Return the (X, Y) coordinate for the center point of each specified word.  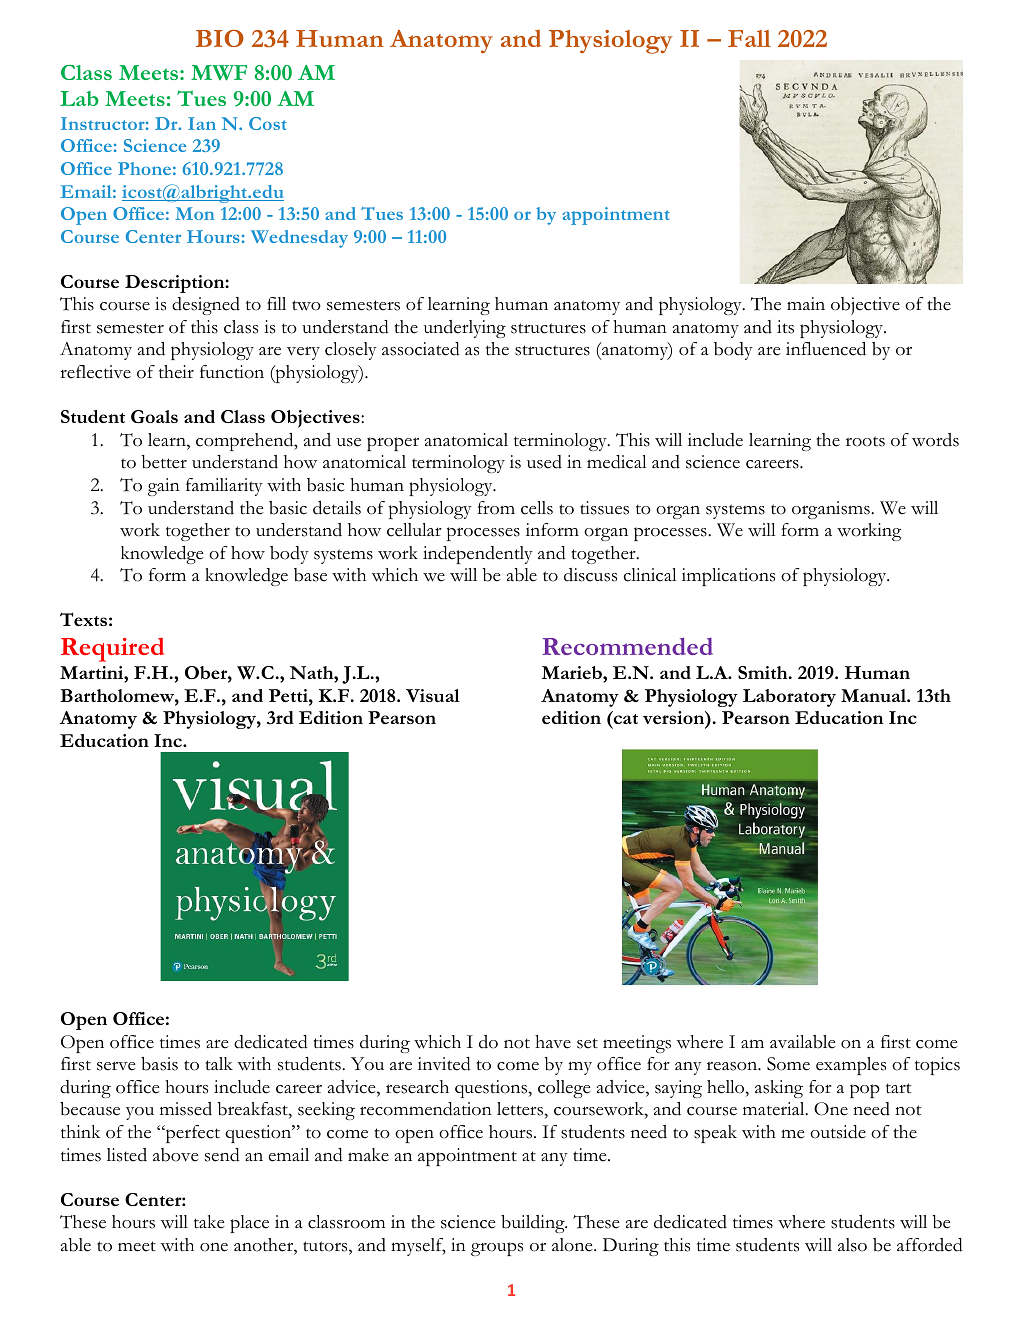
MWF (219, 73)
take (209, 1222)
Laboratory (789, 698)
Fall (749, 38)
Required (112, 650)
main (806, 303)
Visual (433, 695)
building (534, 1224)
